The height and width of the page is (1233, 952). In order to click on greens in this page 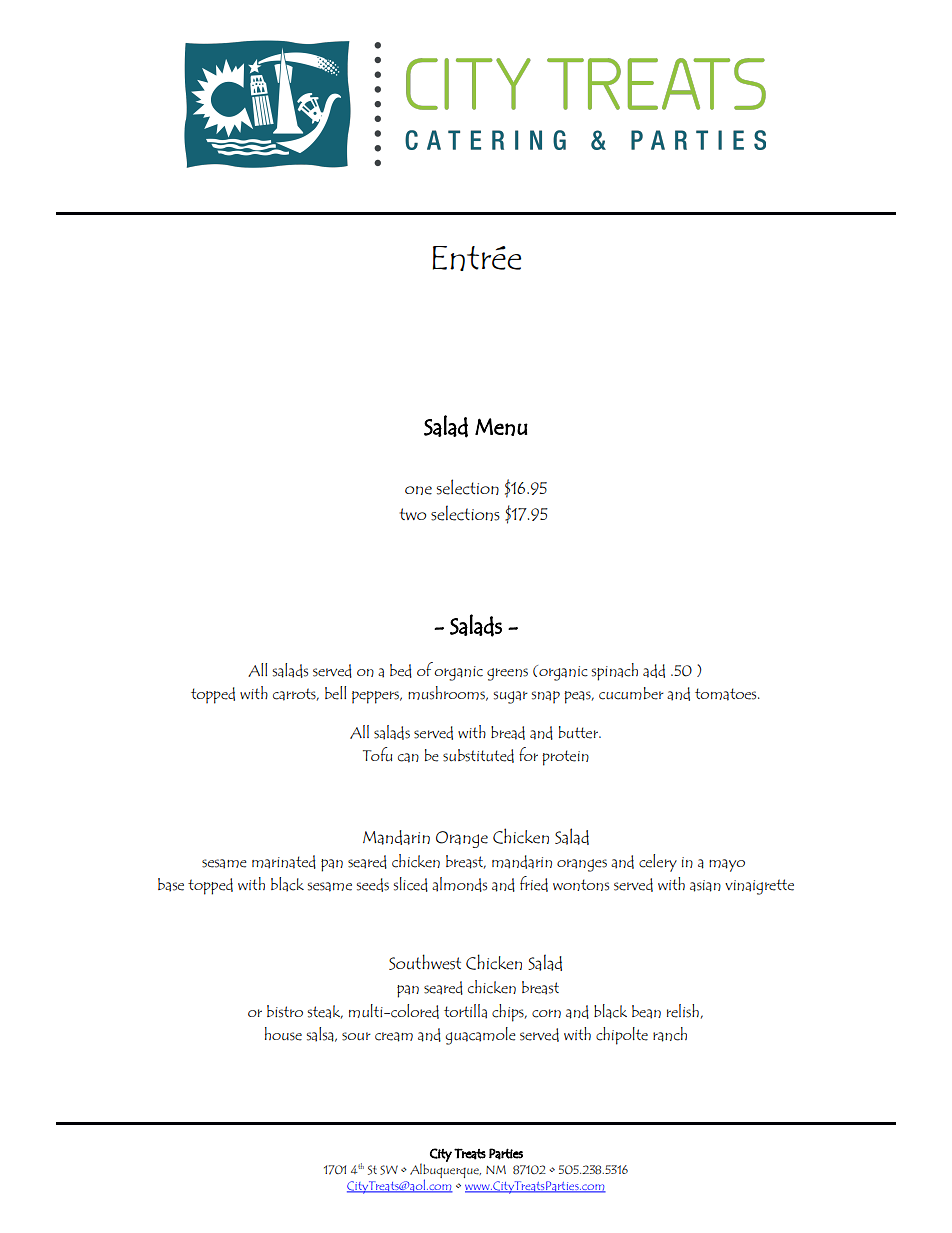, I will do `click(507, 674)`.
